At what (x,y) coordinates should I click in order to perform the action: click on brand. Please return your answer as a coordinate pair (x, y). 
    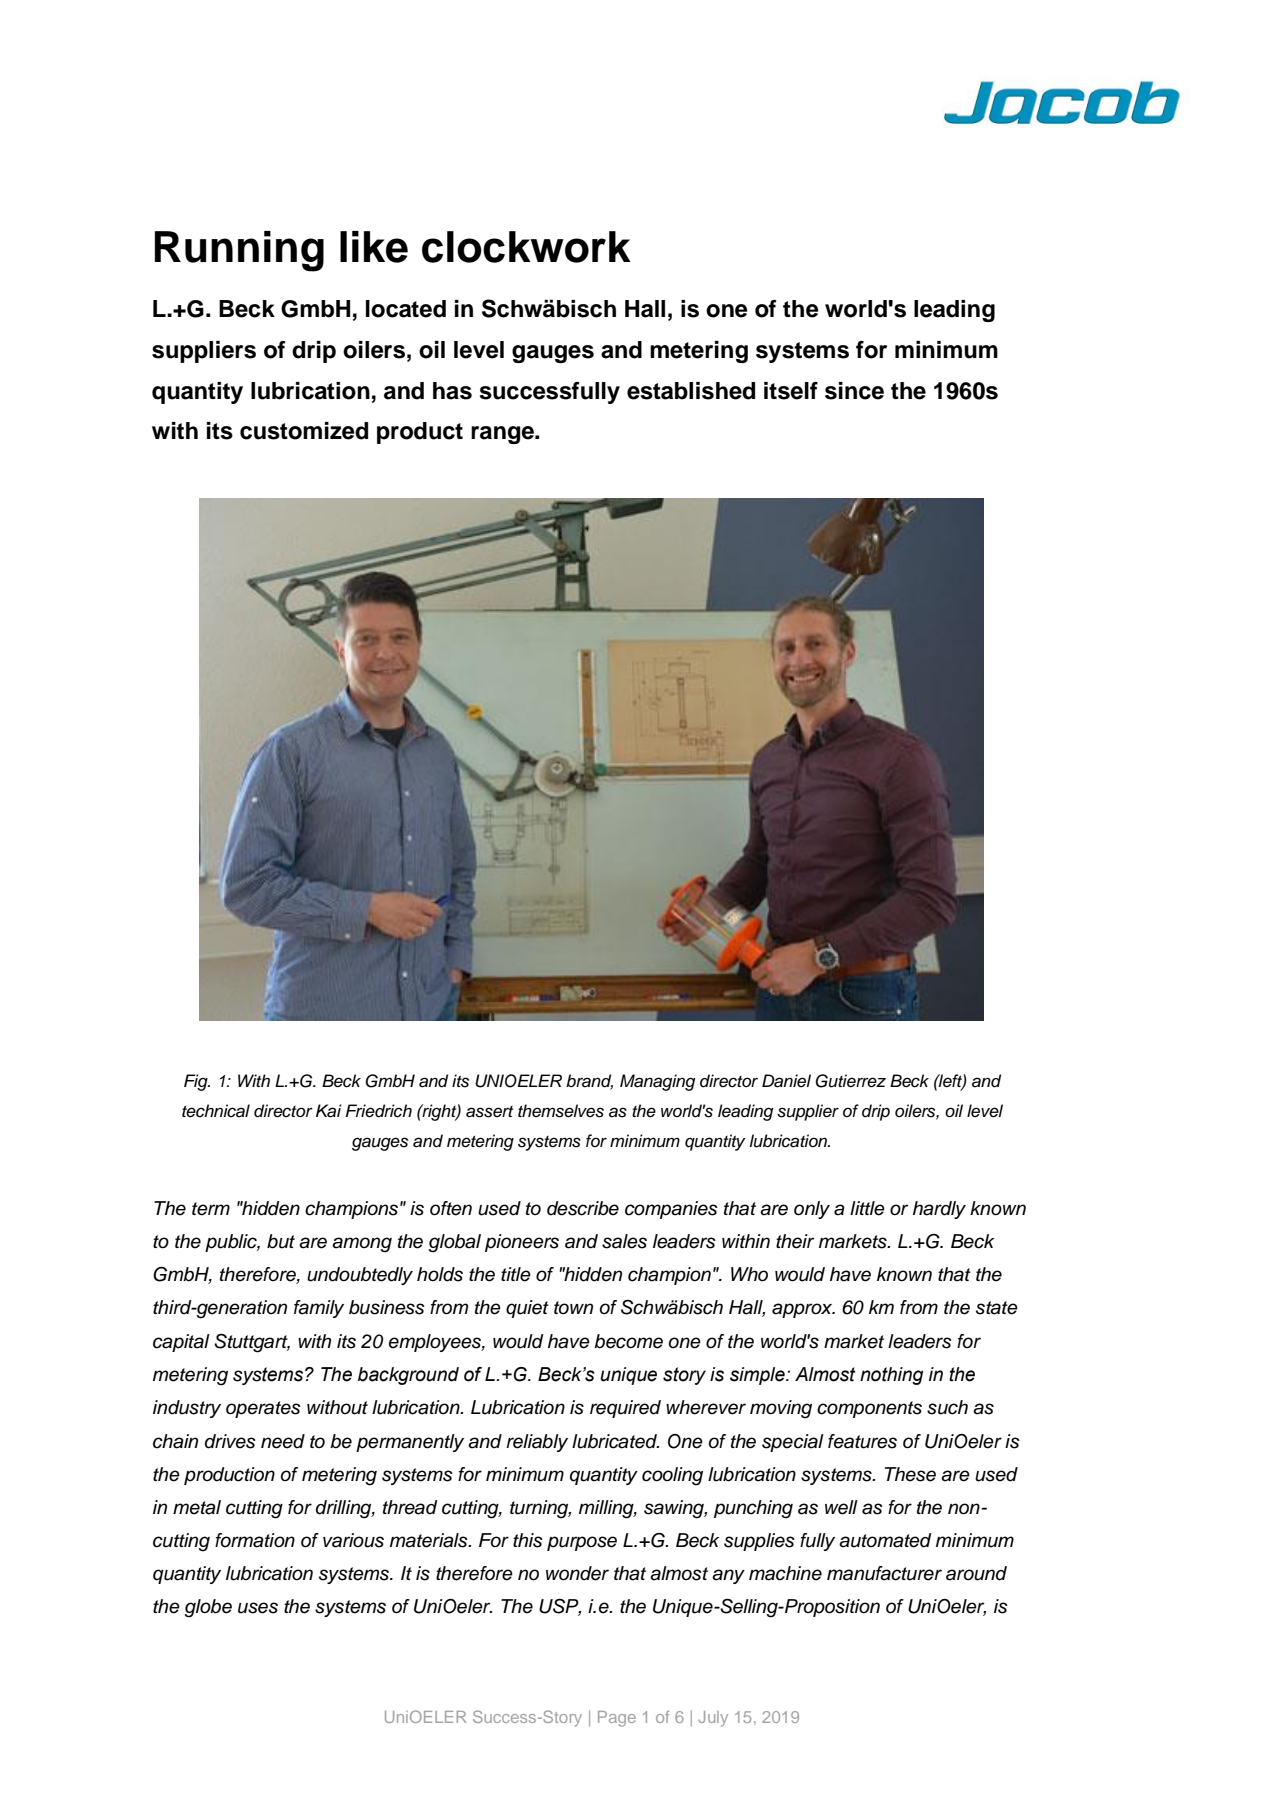
    Looking at the image, I should click on (589, 1082).
